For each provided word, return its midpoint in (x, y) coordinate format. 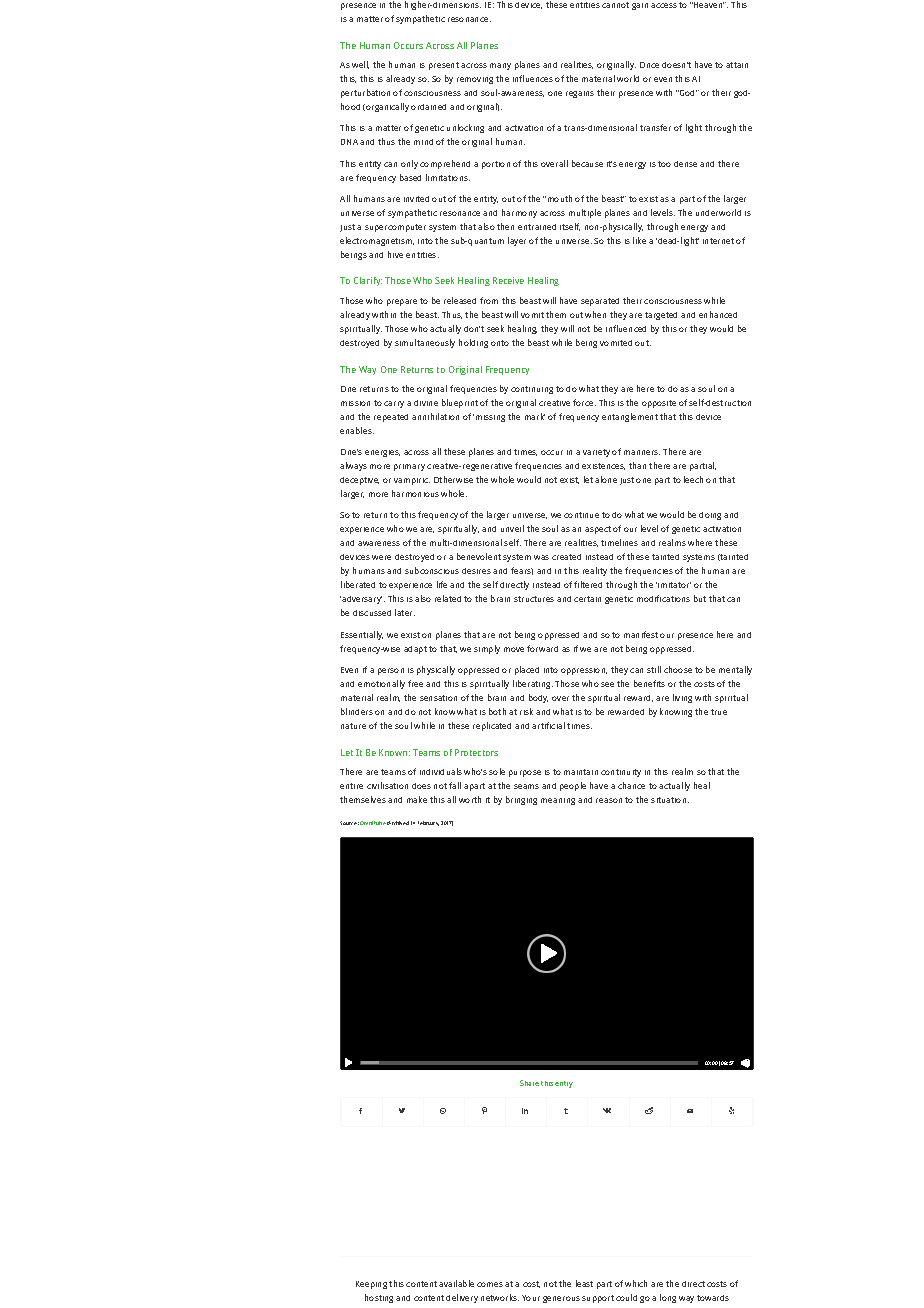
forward (542, 648)
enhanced (718, 314)
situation (670, 800)
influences (533, 78)
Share (529, 1083)
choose (678, 669)
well (360, 65)
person (391, 671)
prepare (402, 302)
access (664, 5)
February (428, 823)
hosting (379, 1298)
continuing (532, 390)
